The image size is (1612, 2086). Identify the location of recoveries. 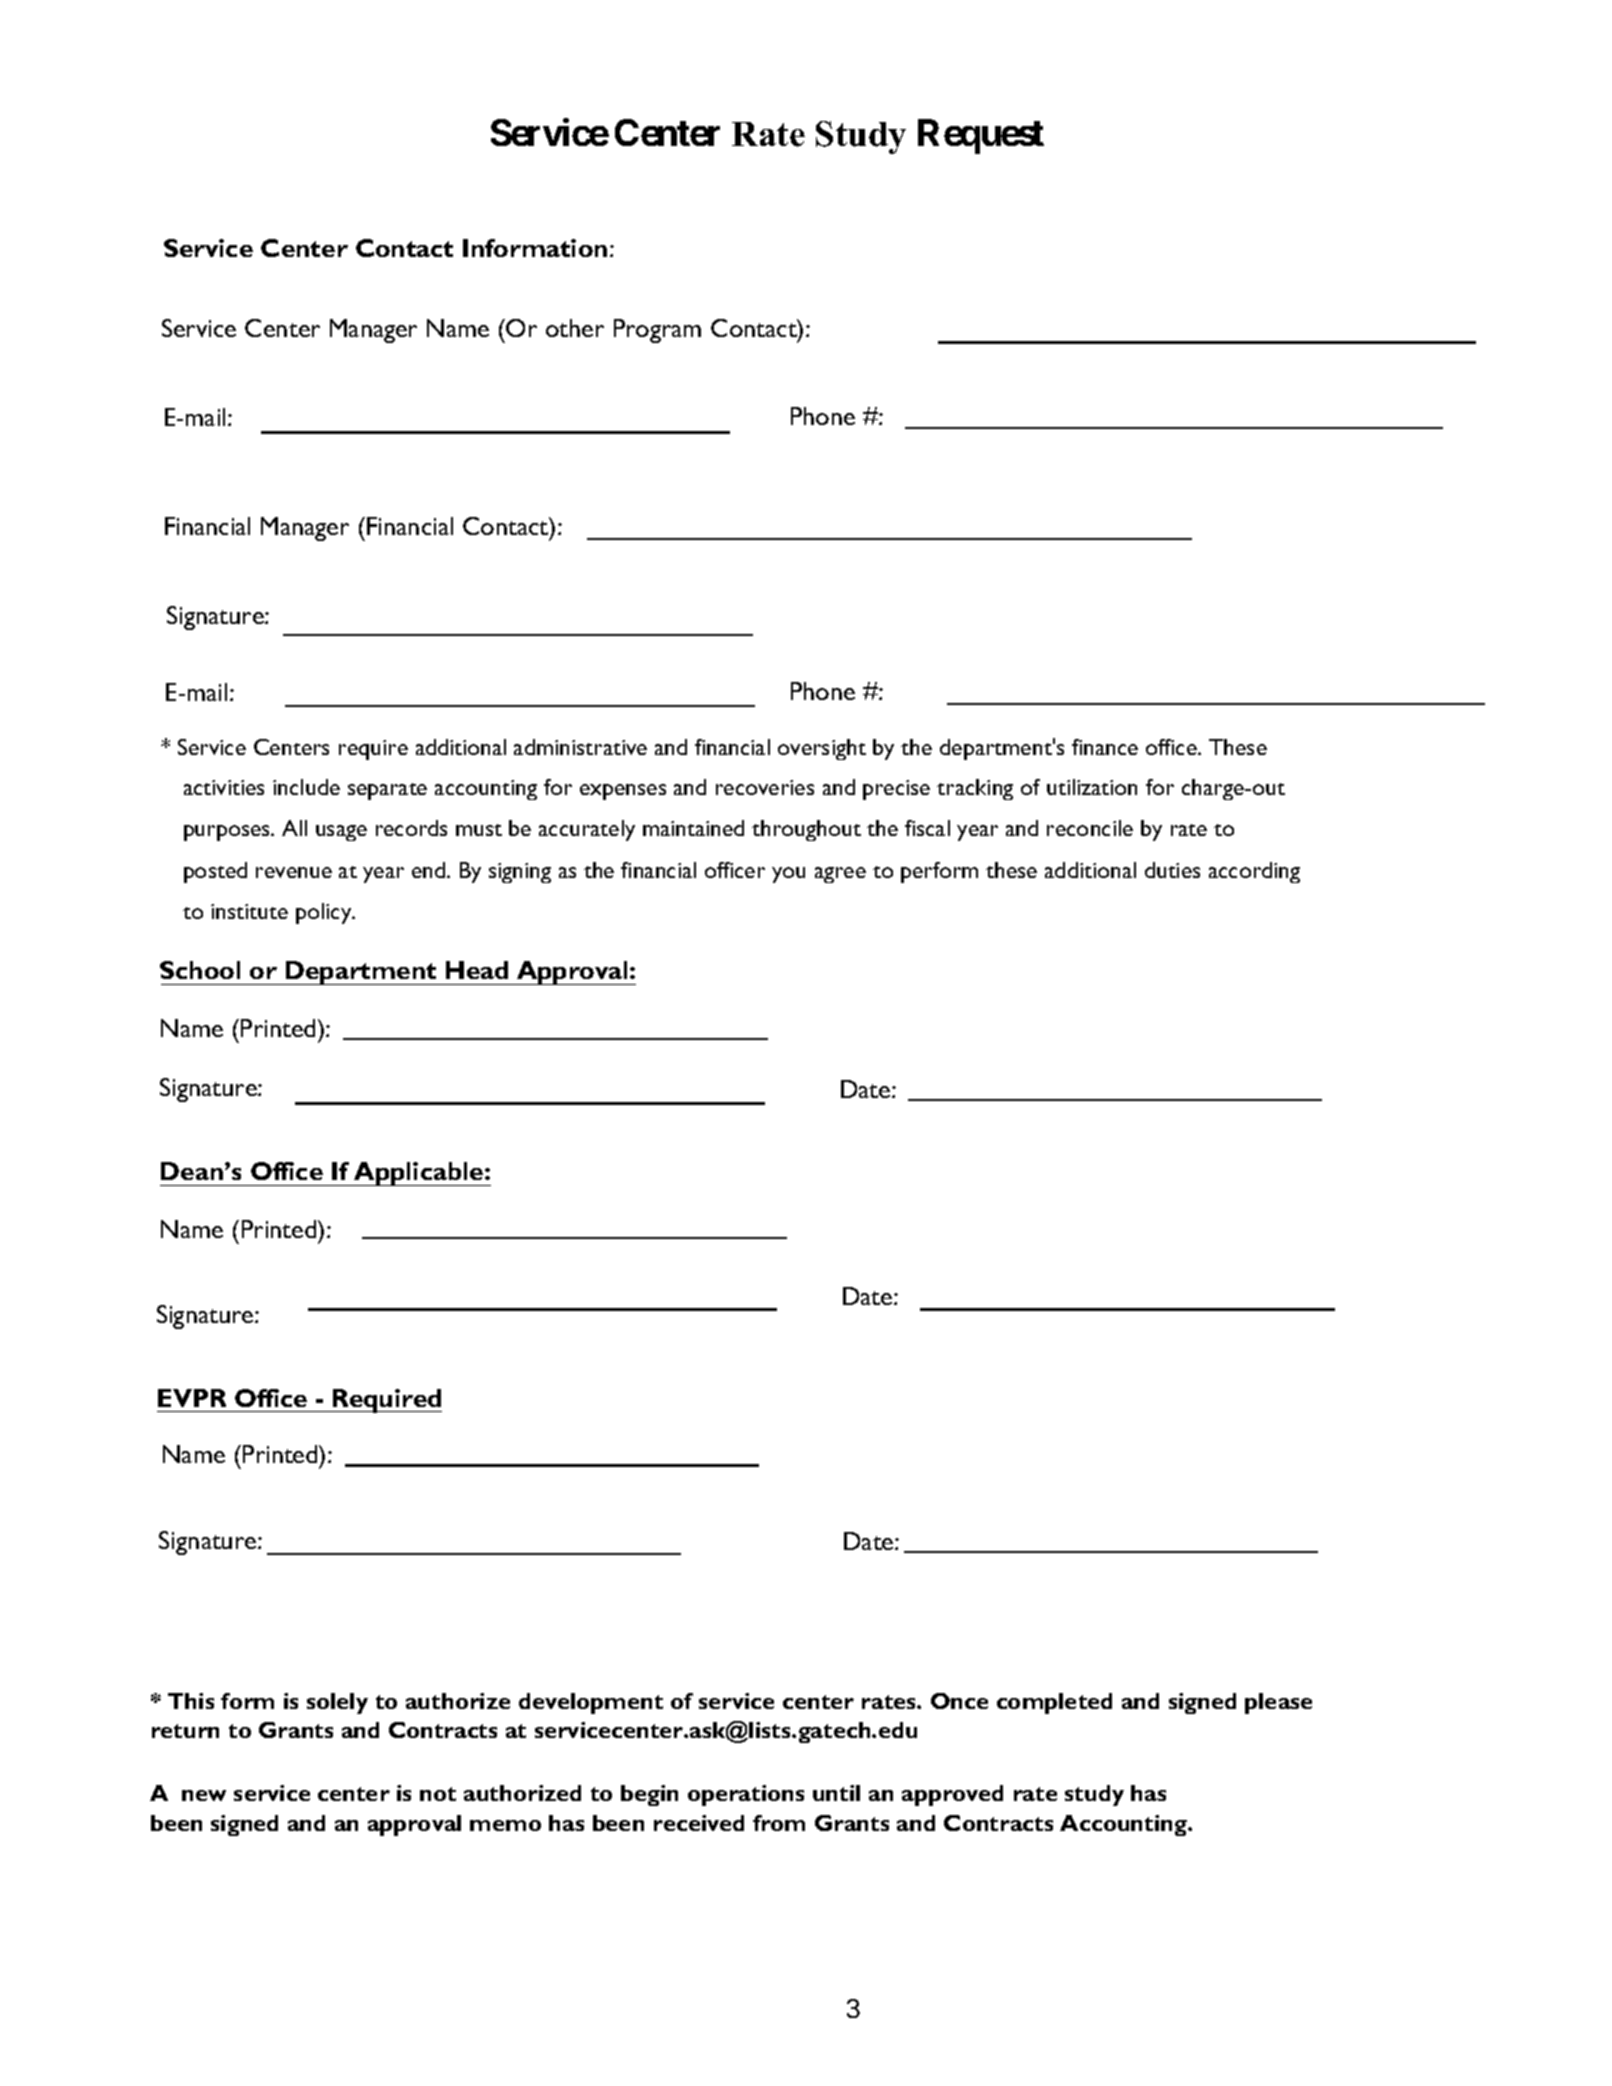
(765, 787).
